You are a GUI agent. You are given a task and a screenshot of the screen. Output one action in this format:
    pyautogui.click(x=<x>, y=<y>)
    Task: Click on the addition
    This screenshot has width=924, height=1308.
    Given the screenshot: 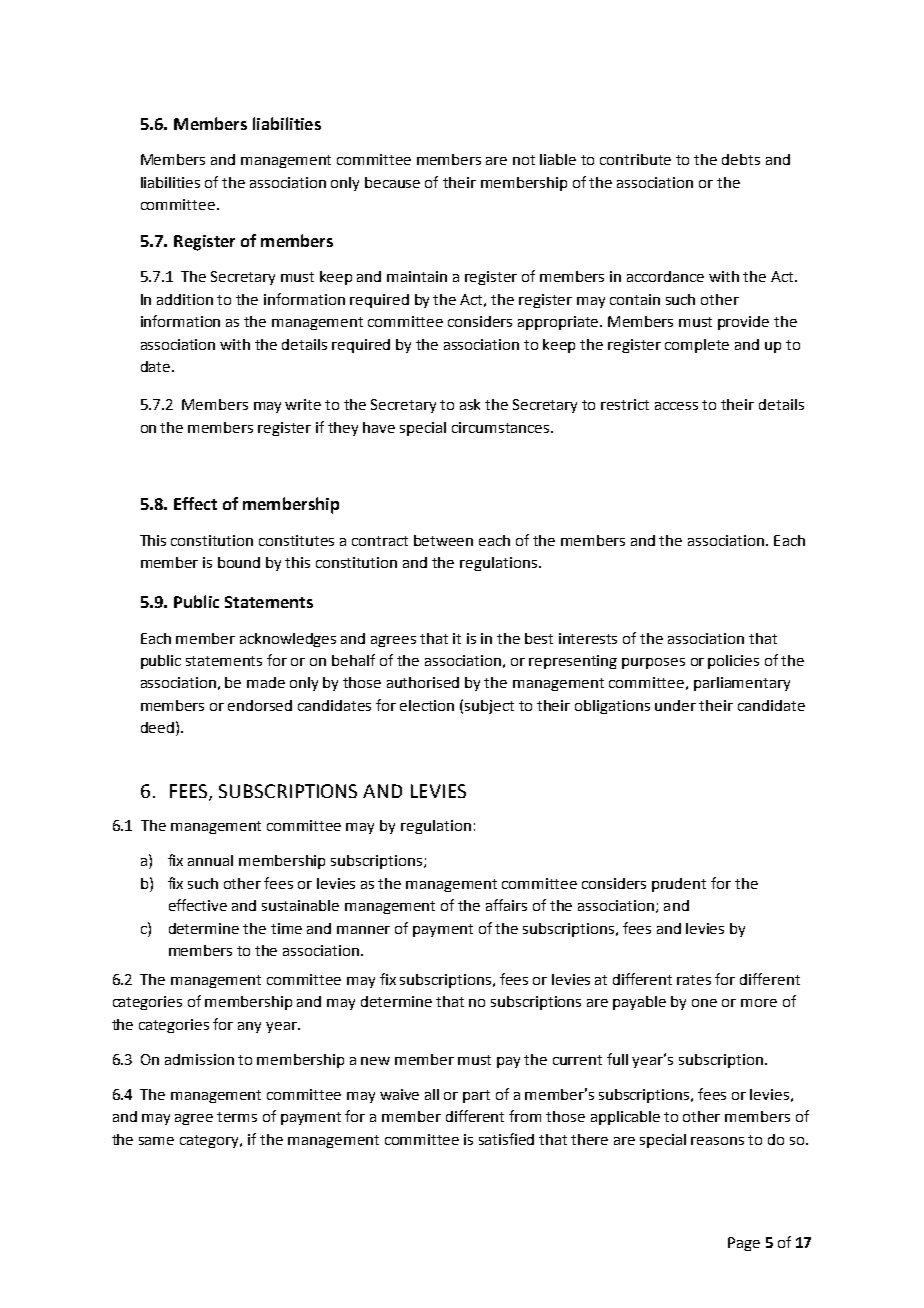 What is the action you would take?
    pyautogui.click(x=185, y=299)
